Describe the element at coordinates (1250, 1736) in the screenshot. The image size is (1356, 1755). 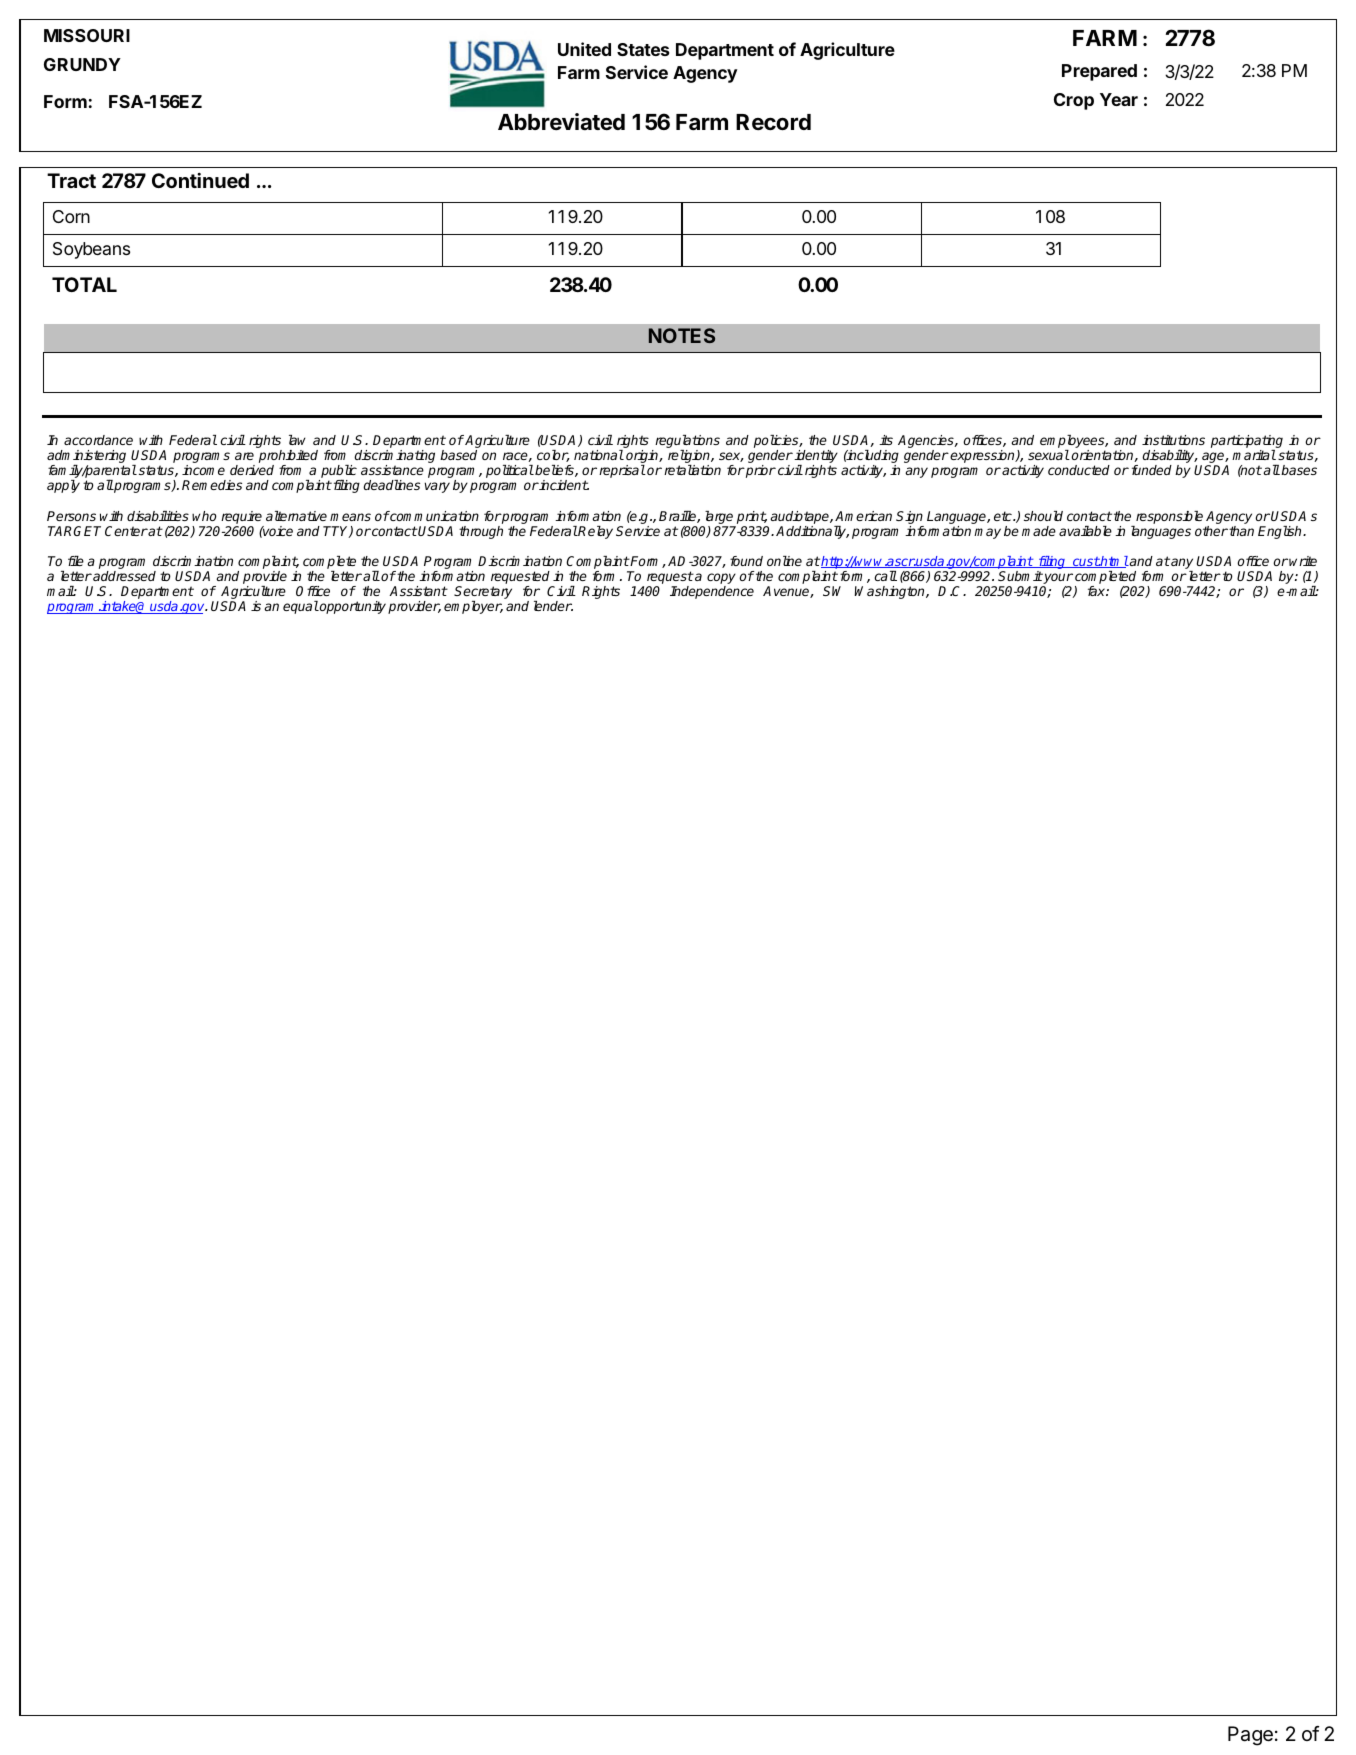
I see `Page` at that location.
